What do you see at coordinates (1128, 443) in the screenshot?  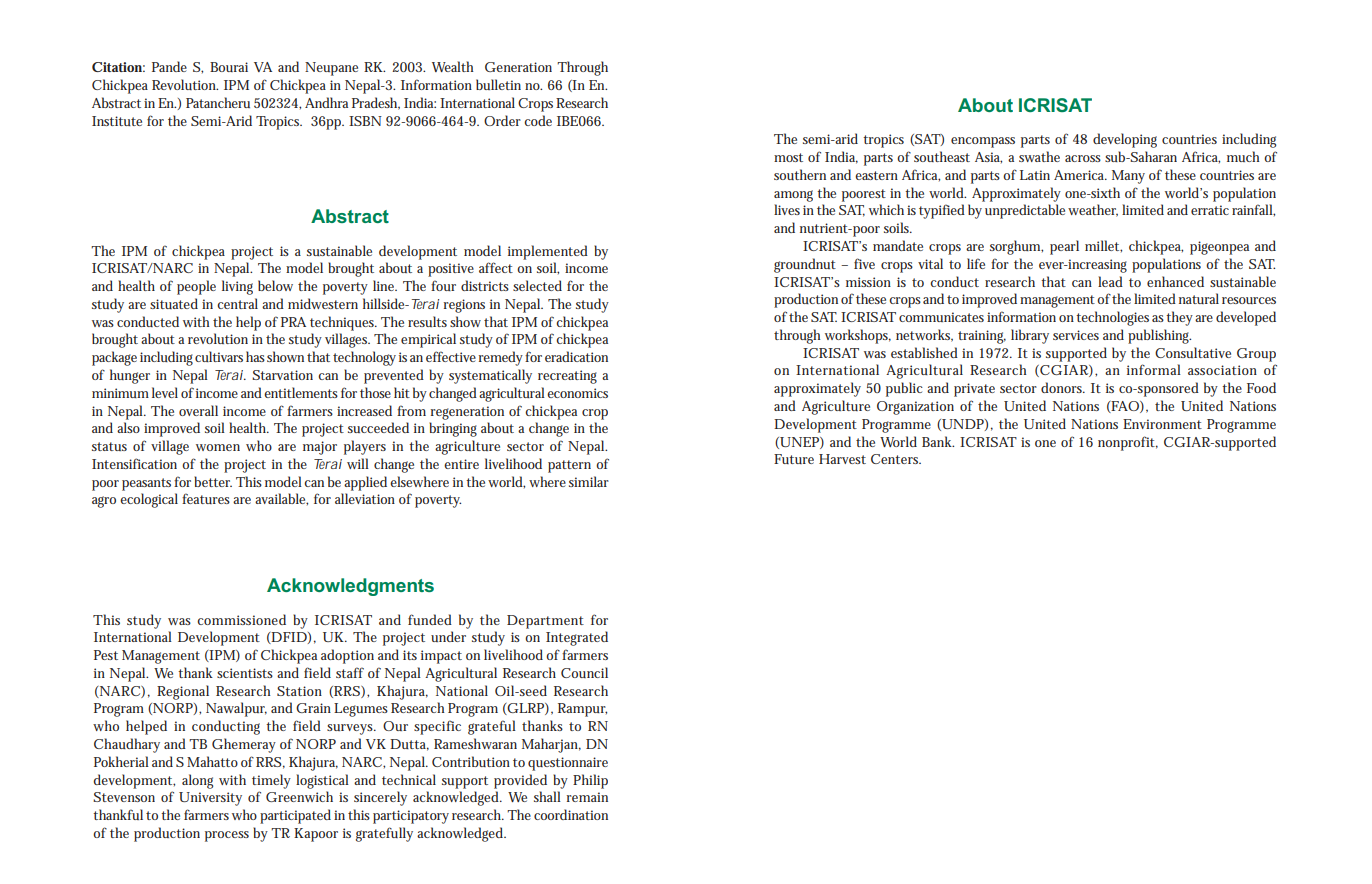 I see `nonprofit` at bounding box center [1128, 443].
